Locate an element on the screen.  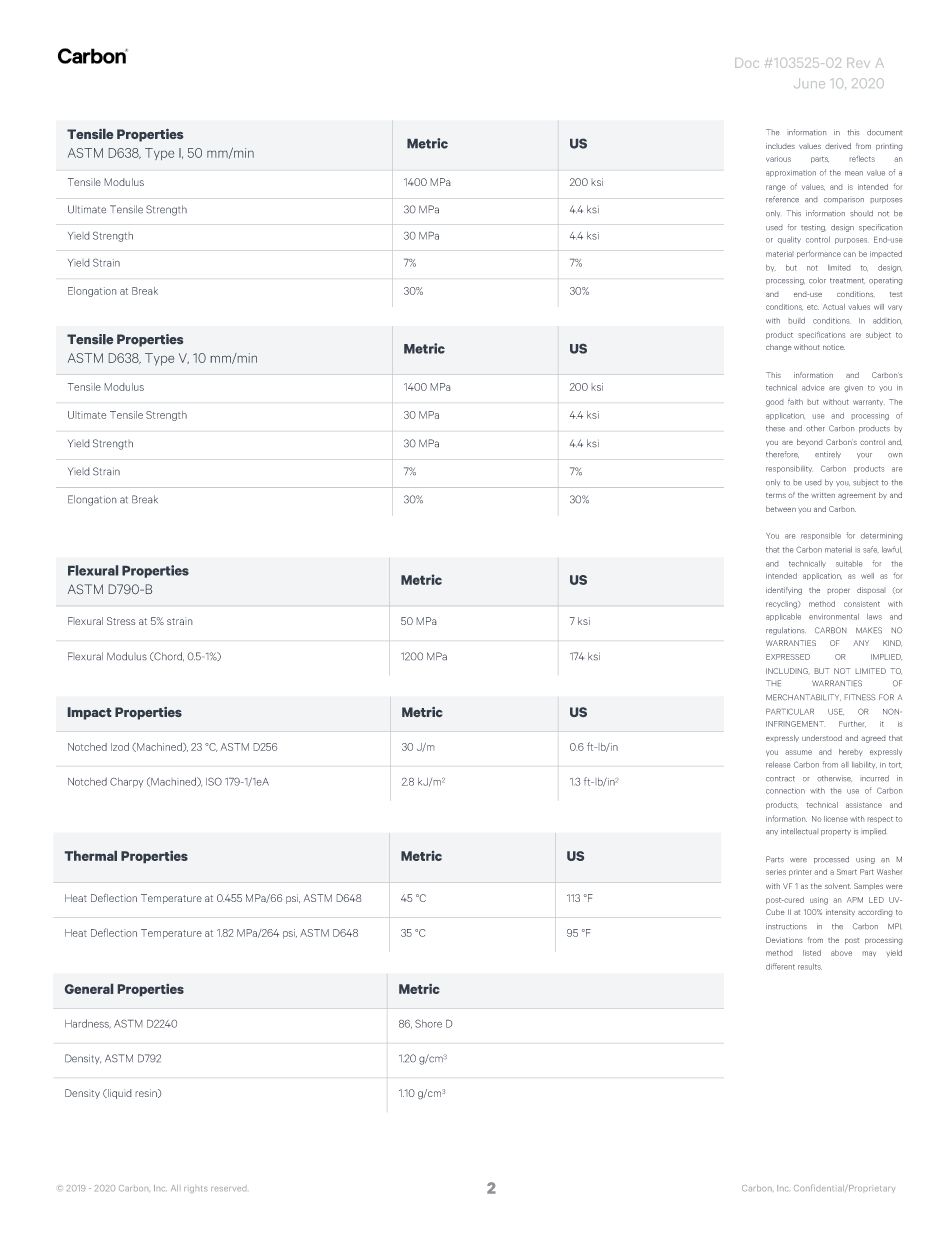
General is located at coordinates (89, 989).
